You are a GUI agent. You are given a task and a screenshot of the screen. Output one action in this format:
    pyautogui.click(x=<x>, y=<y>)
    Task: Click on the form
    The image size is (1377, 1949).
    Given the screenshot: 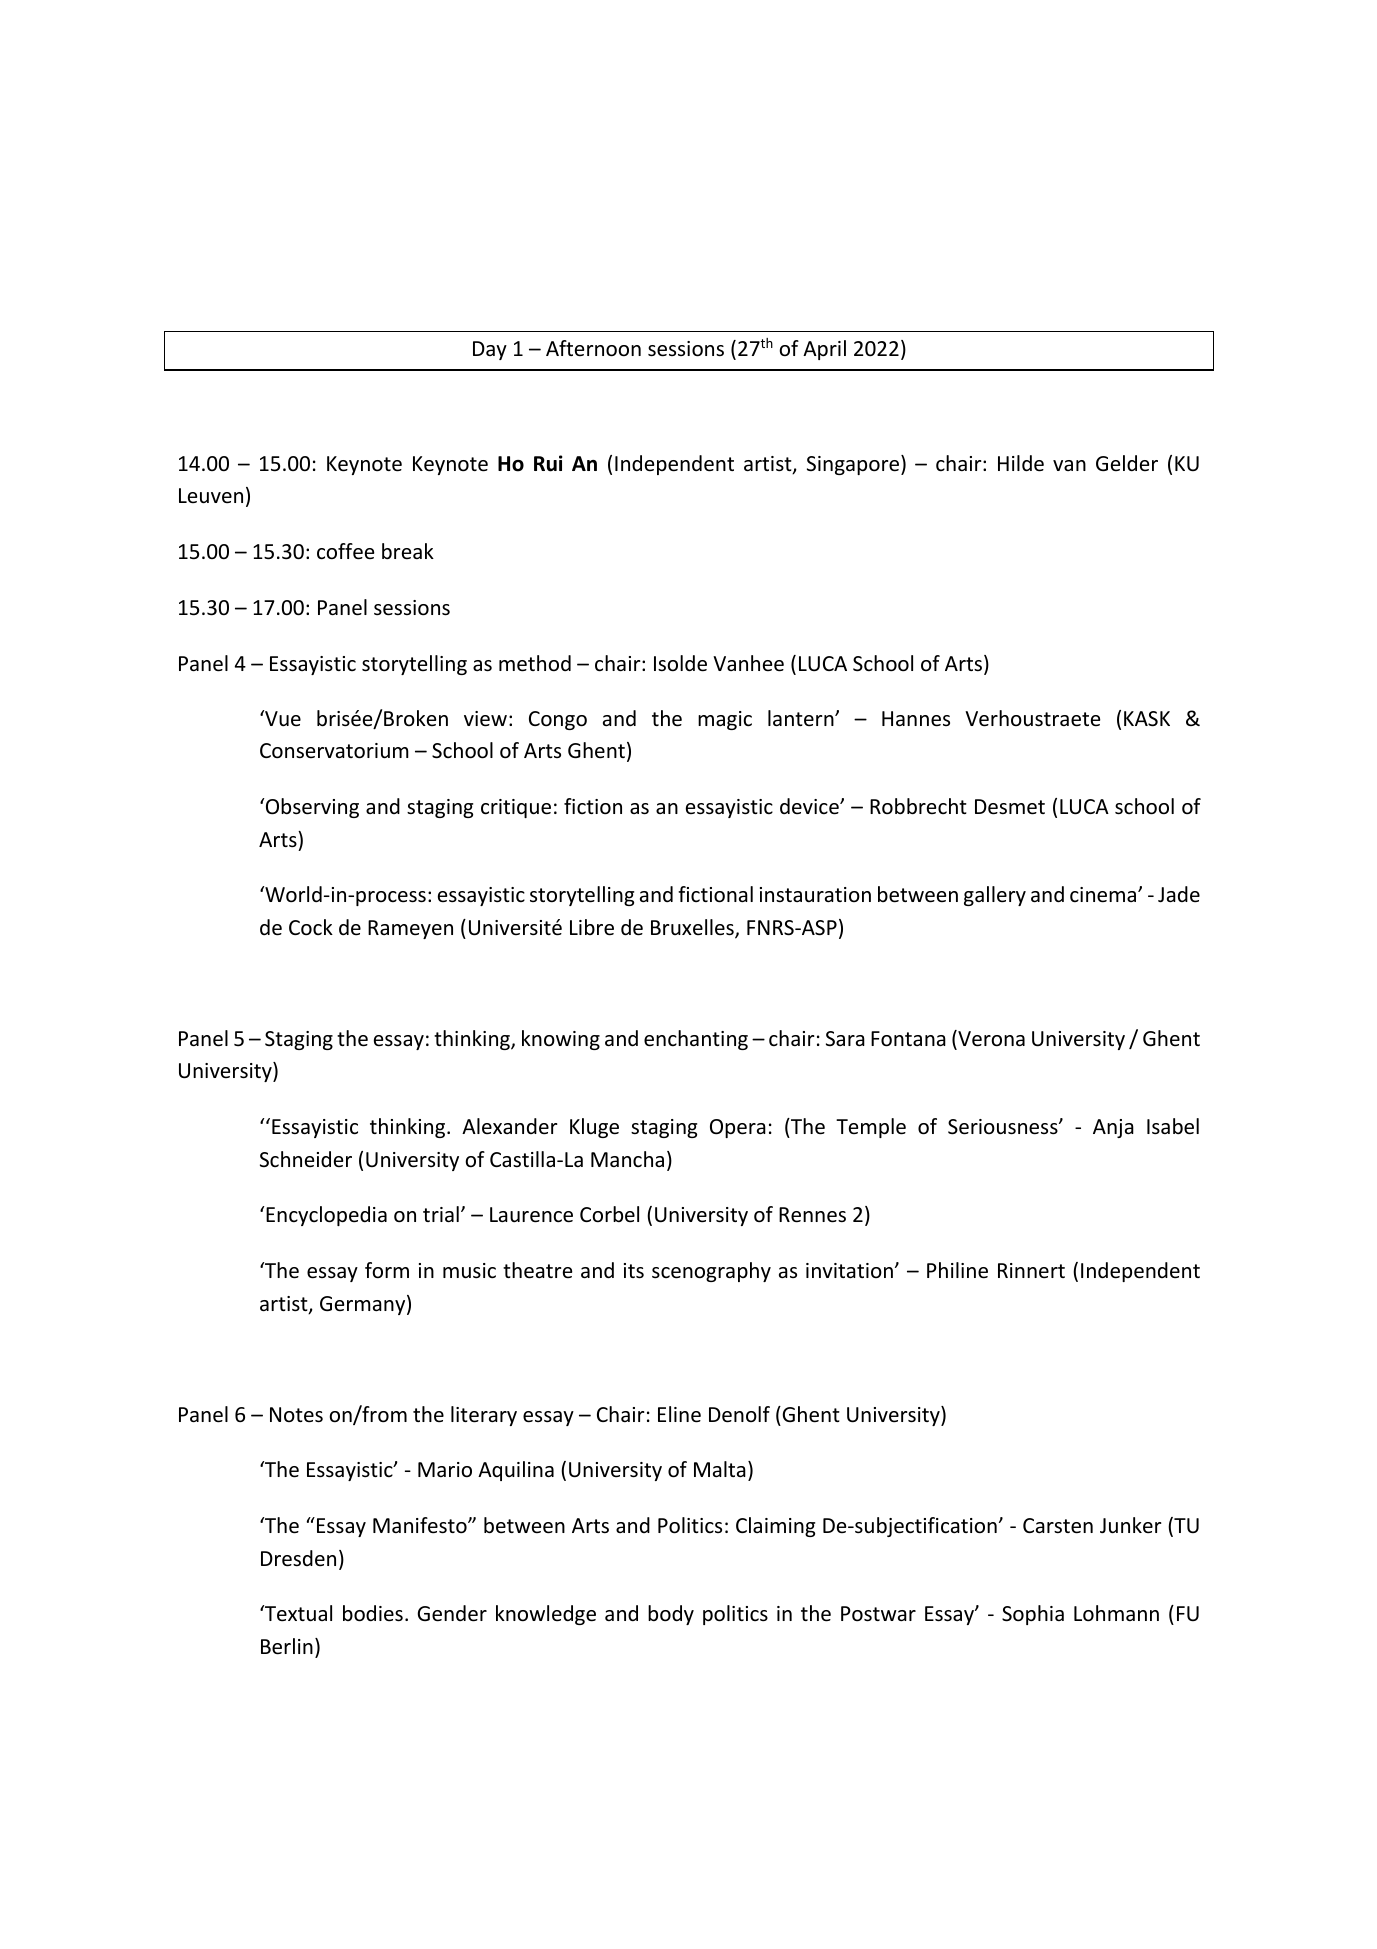 What is the action you would take?
    pyautogui.click(x=387, y=1270)
